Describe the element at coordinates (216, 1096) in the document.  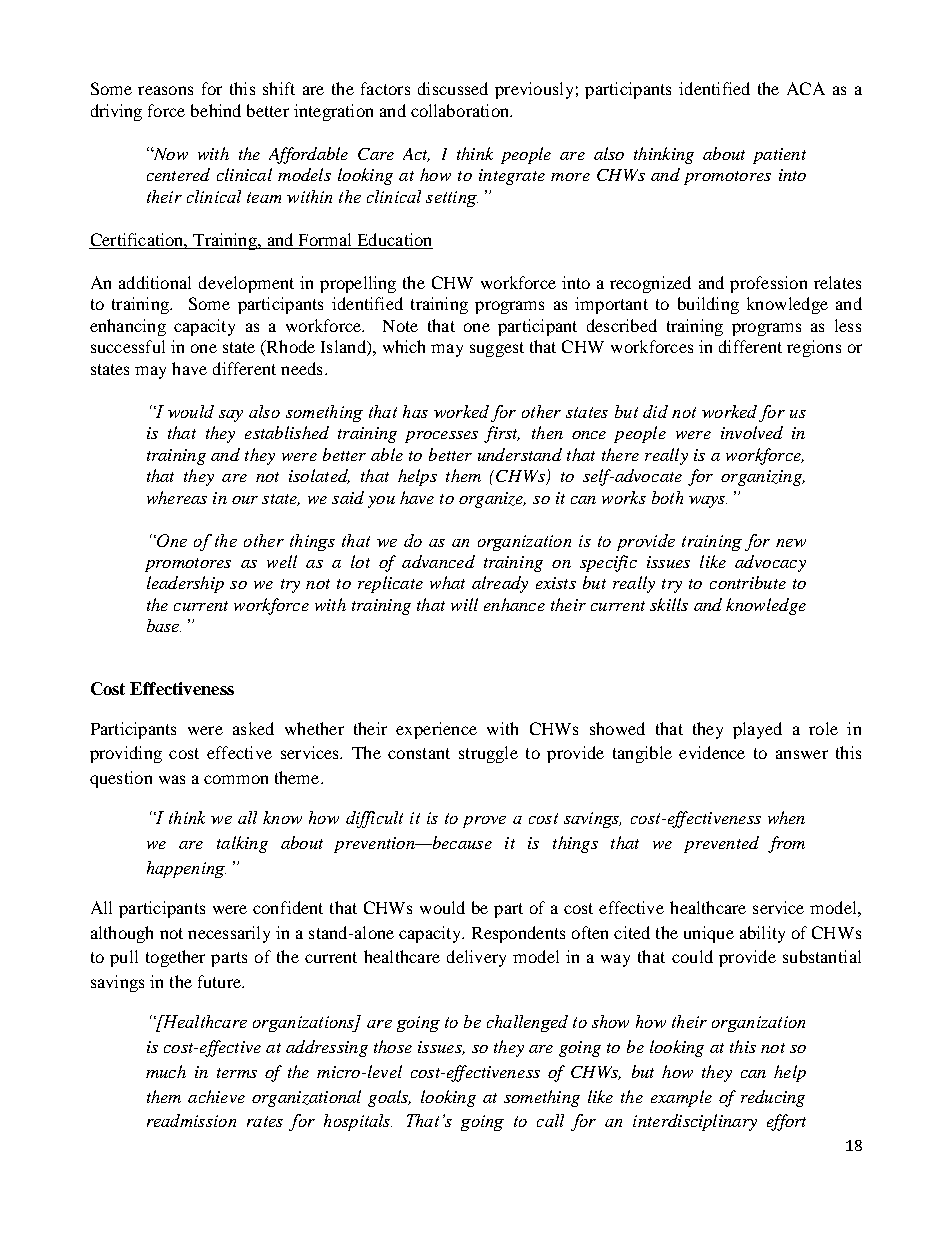
I see `achieve` at that location.
